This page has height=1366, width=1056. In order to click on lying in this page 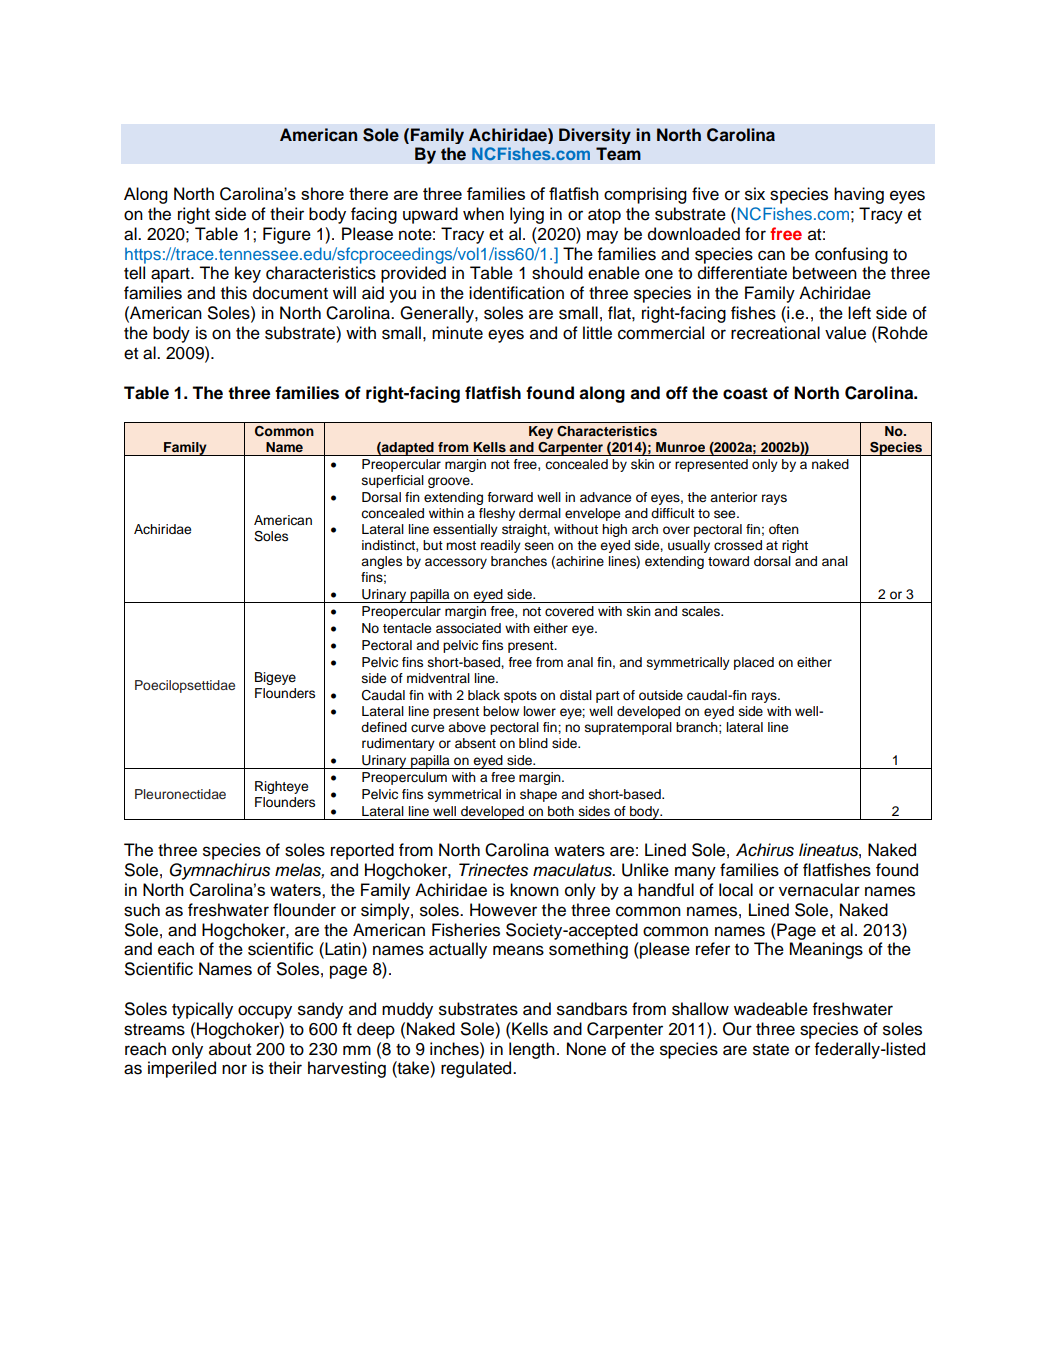, I will do `click(527, 215)`.
